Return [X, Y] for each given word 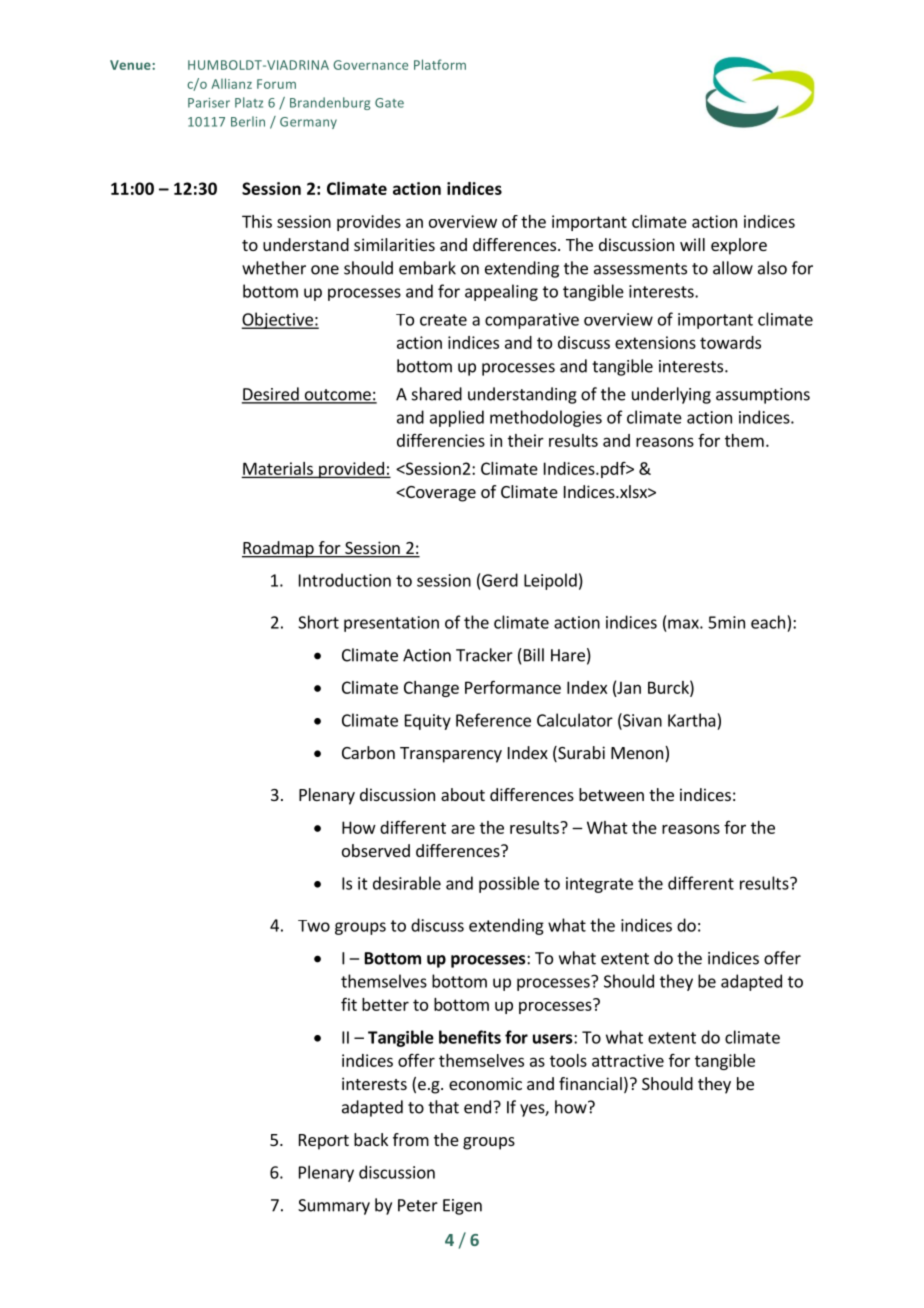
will [692, 244]
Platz [249, 102]
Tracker [484, 655]
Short [318, 622]
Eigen [462, 1207]
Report [324, 1142]
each [768, 622]
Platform [440, 64]
